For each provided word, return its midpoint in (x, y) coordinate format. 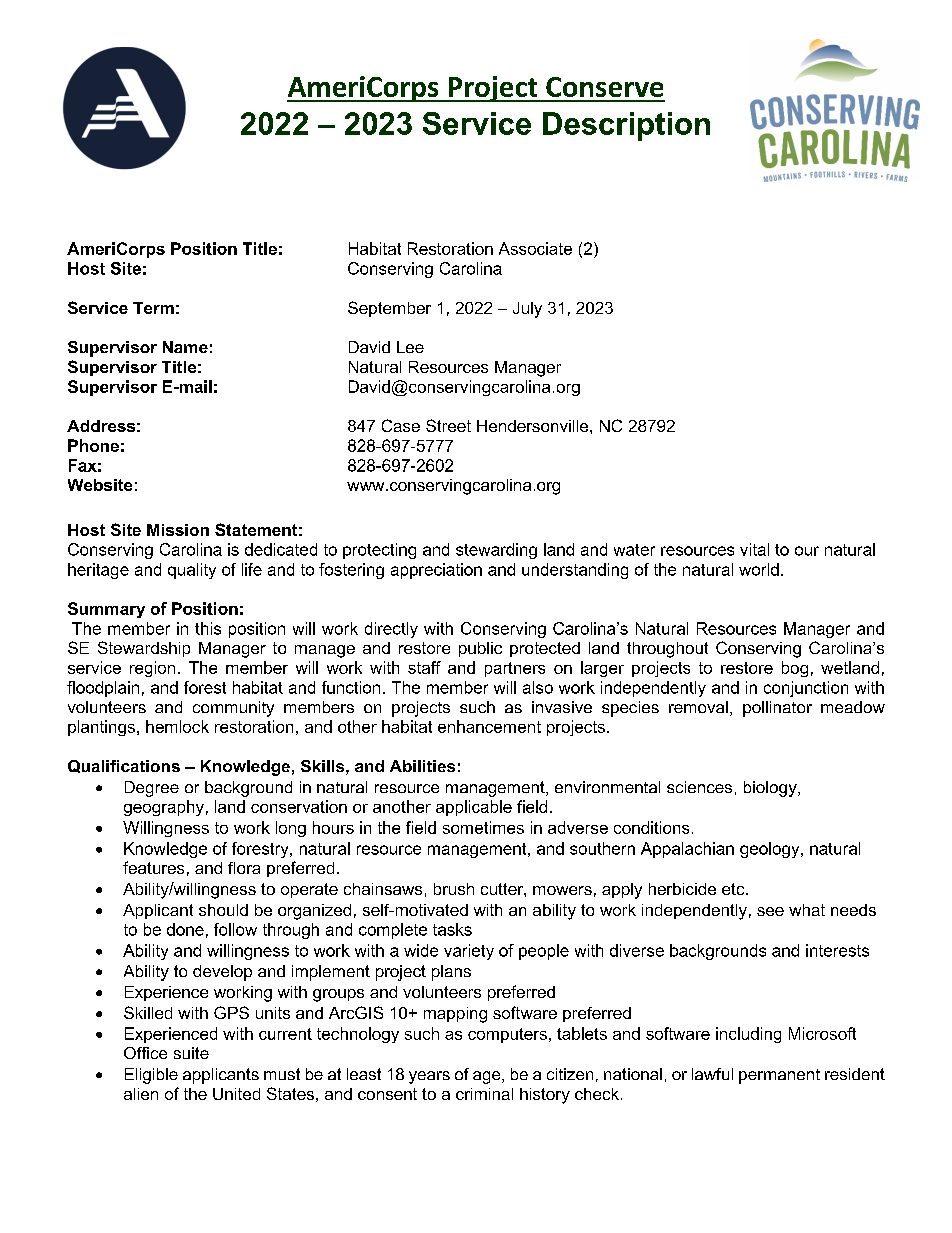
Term (153, 308)
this (208, 628)
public (480, 649)
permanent (779, 1076)
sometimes (483, 827)
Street (448, 425)
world (759, 569)
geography (164, 808)
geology (771, 850)
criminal (484, 1094)
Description (626, 126)
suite (191, 1053)
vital (754, 549)
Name (185, 347)
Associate (535, 248)
